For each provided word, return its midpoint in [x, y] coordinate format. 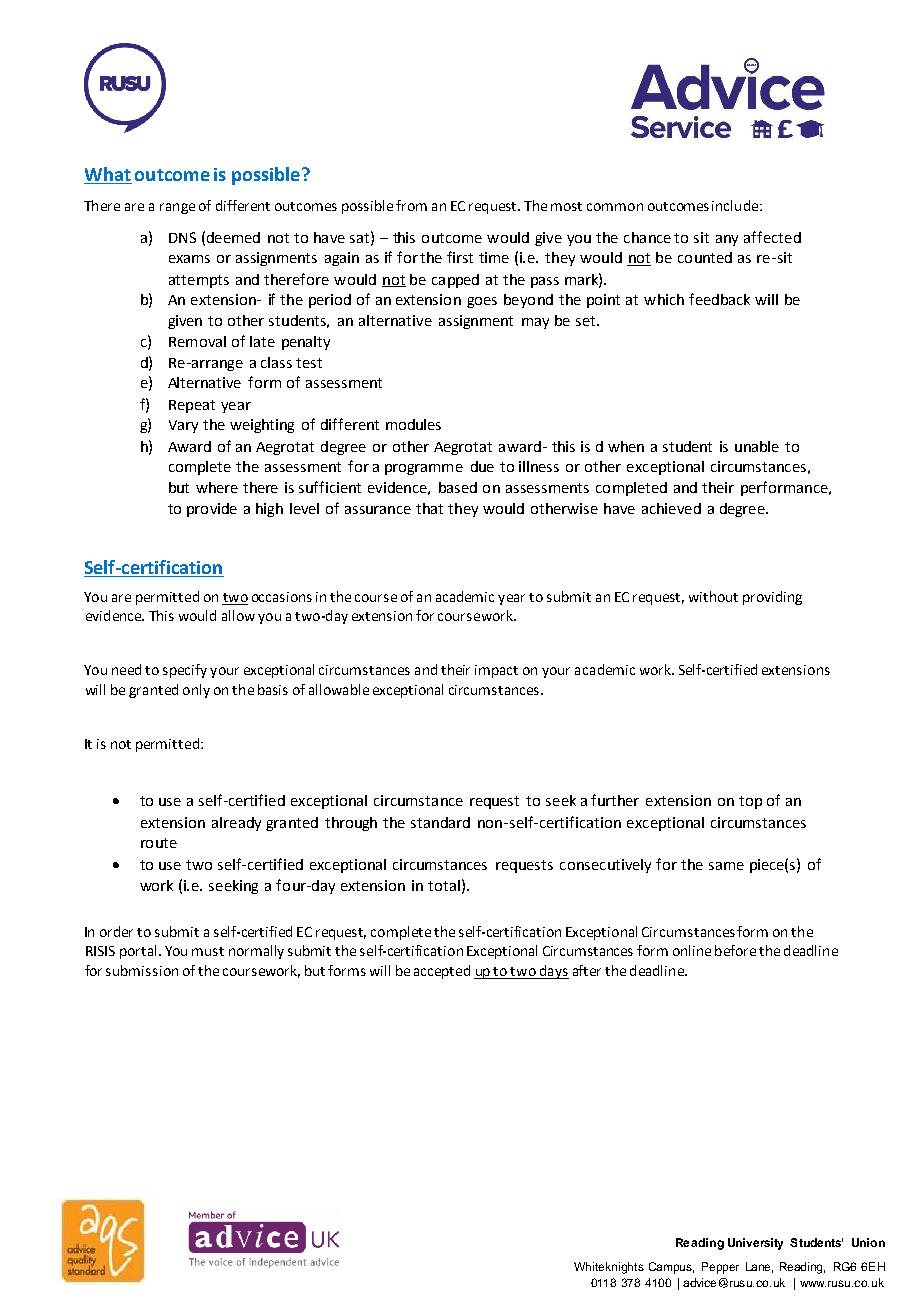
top [750, 802]
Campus [671, 1268]
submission [142, 970]
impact [496, 671]
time [494, 257]
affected [772, 237]
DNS [182, 237]
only [196, 691]
